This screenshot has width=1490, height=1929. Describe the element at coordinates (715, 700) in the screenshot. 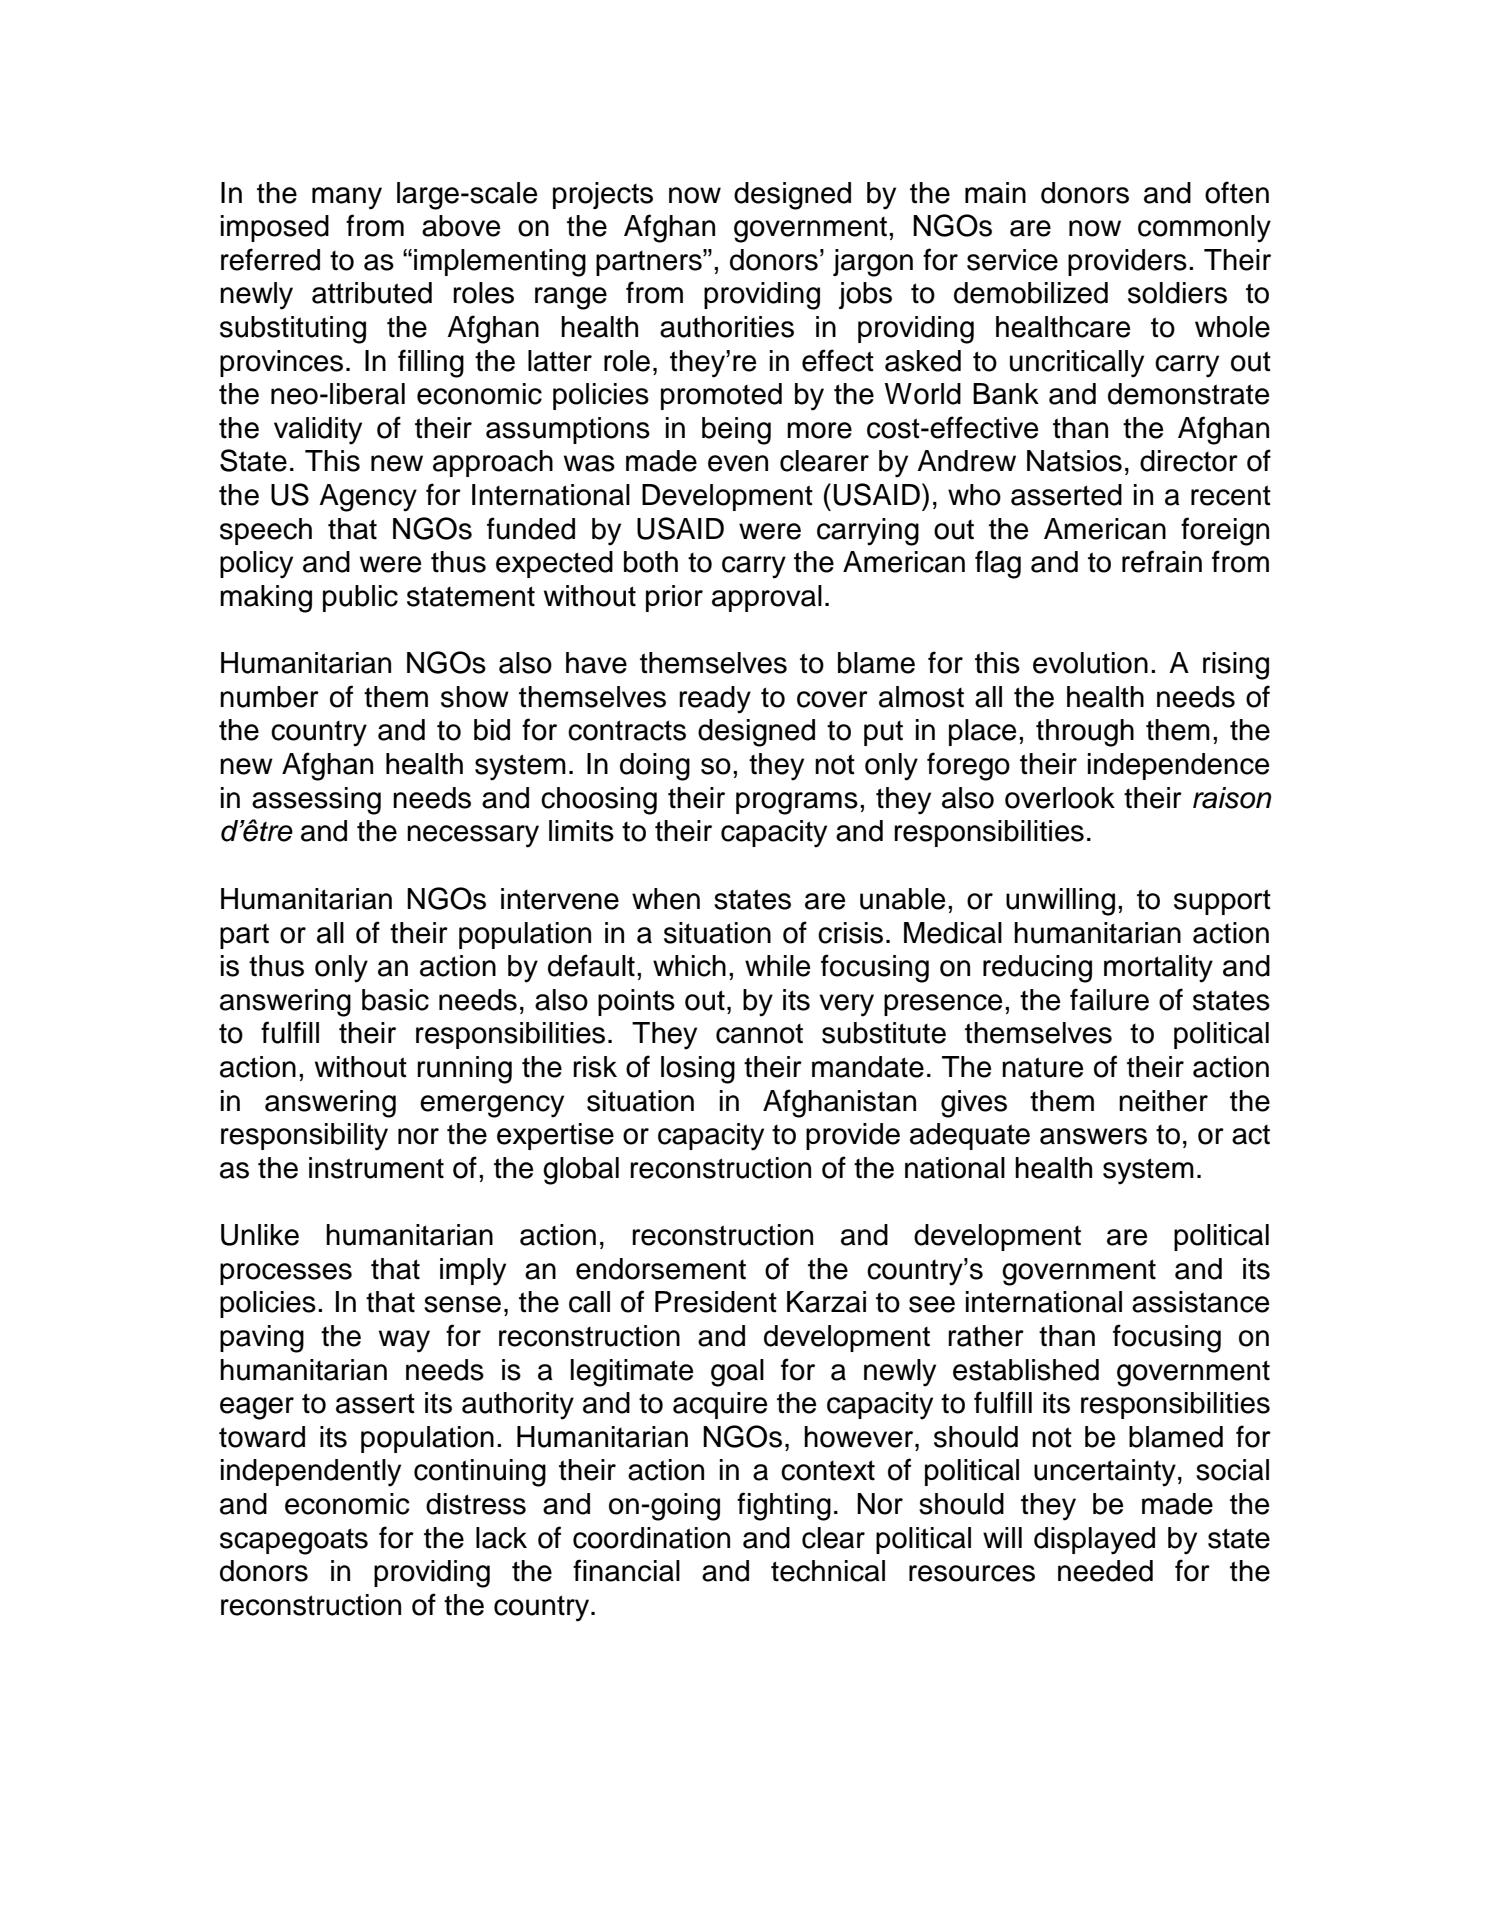

I see `ready` at that location.
